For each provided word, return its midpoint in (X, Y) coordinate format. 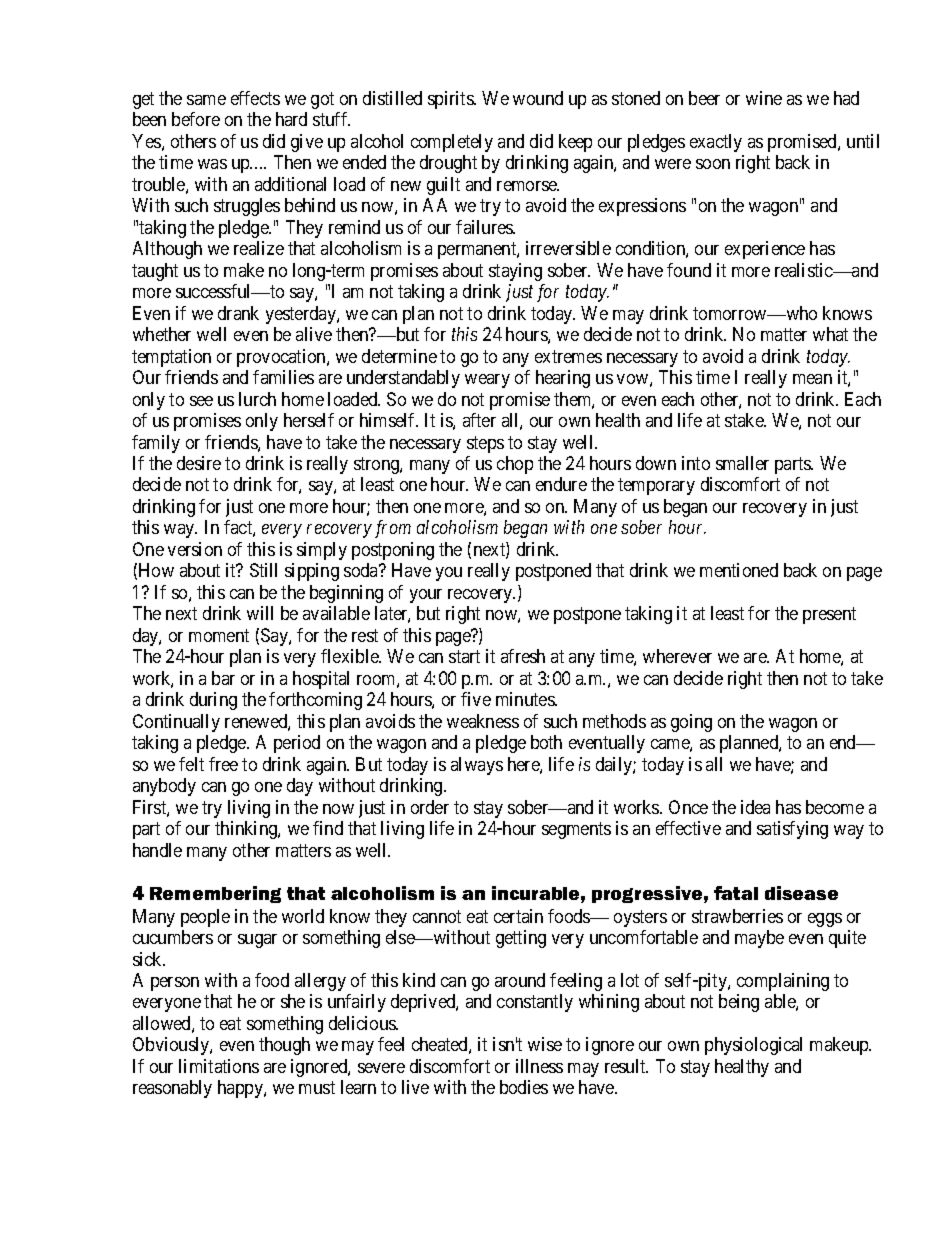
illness (539, 1066)
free (223, 764)
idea (755, 807)
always (477, 766)
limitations (219, 1066)
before (196, 119)
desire (199, 463)
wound (538, 98)
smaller (742, 463)
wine (764, 98)
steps (485, 444)
